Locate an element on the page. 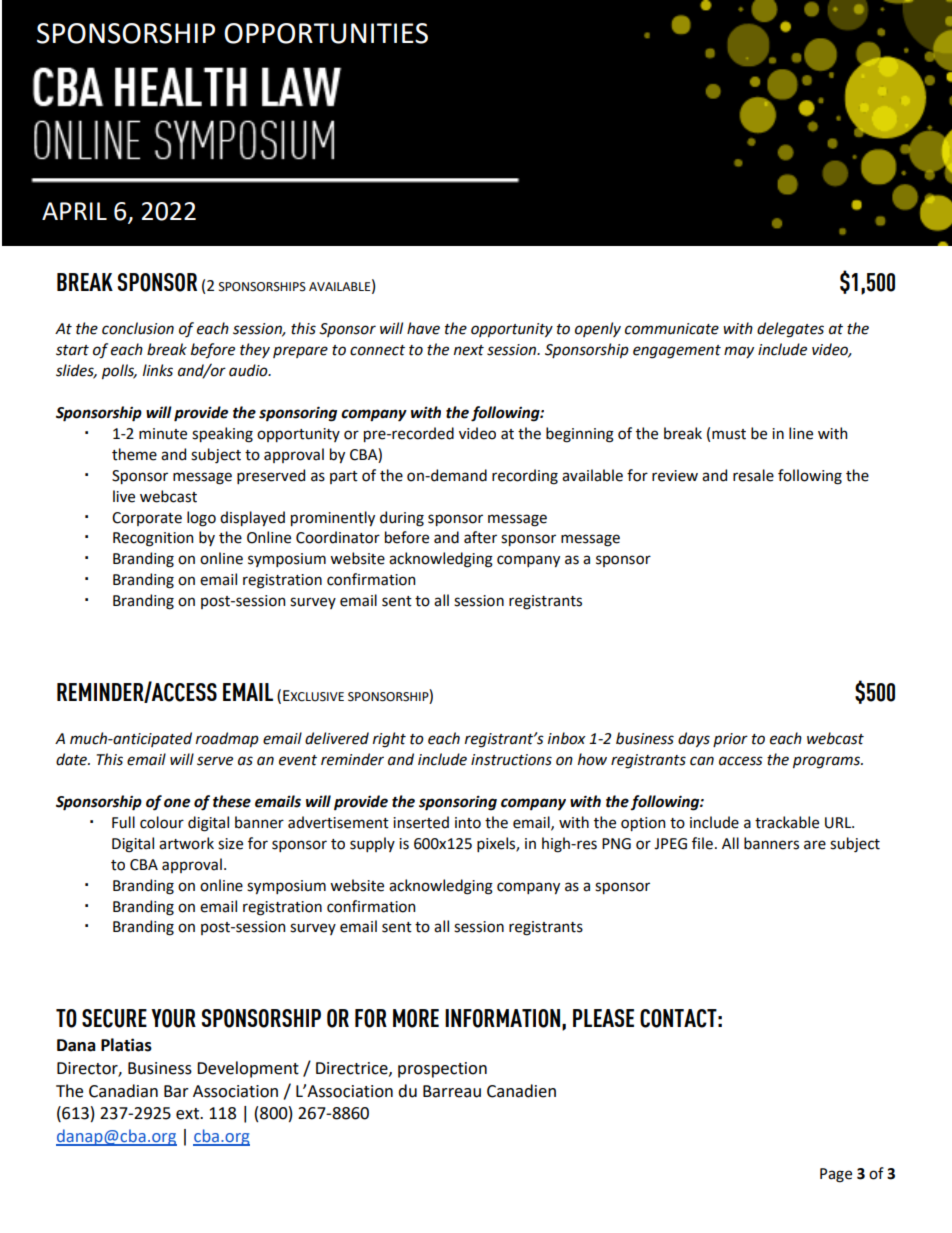  conclusion is located at coordinates (138, 328).
